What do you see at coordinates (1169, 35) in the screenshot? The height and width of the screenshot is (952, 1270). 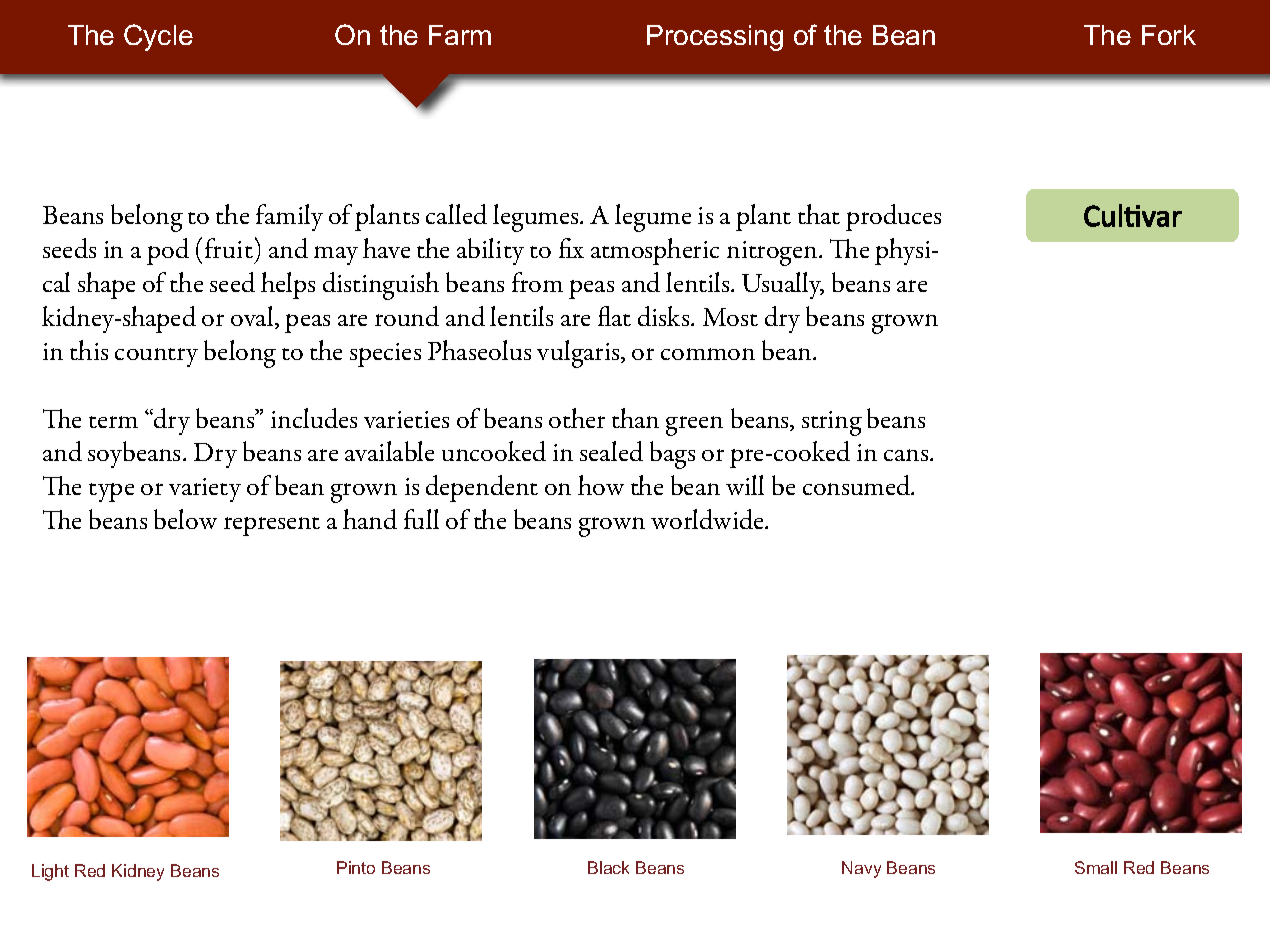 I see `Fork` at bounding box center [1169, 35].
